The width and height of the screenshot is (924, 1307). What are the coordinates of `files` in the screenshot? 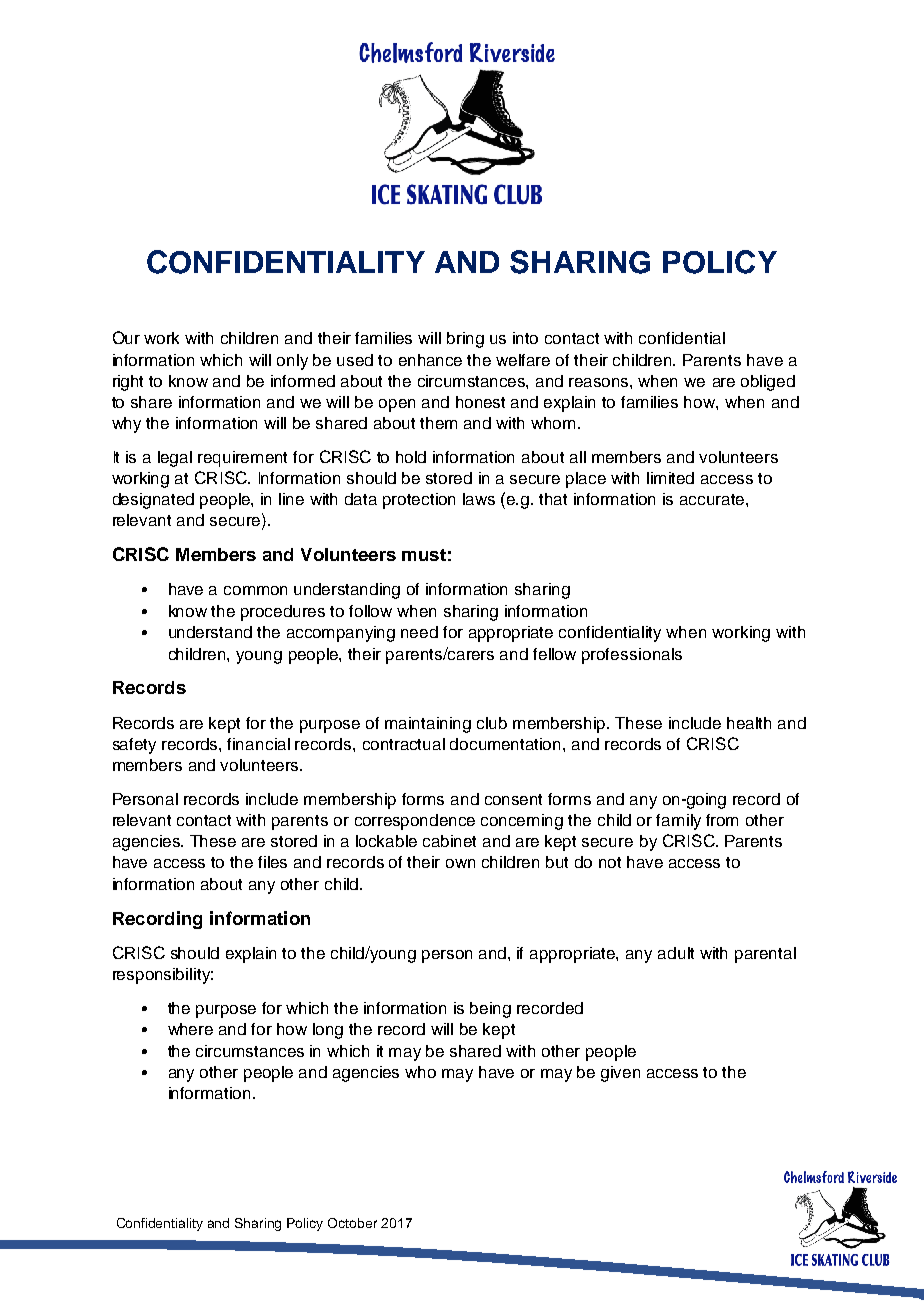 It's located at (272, 862).
